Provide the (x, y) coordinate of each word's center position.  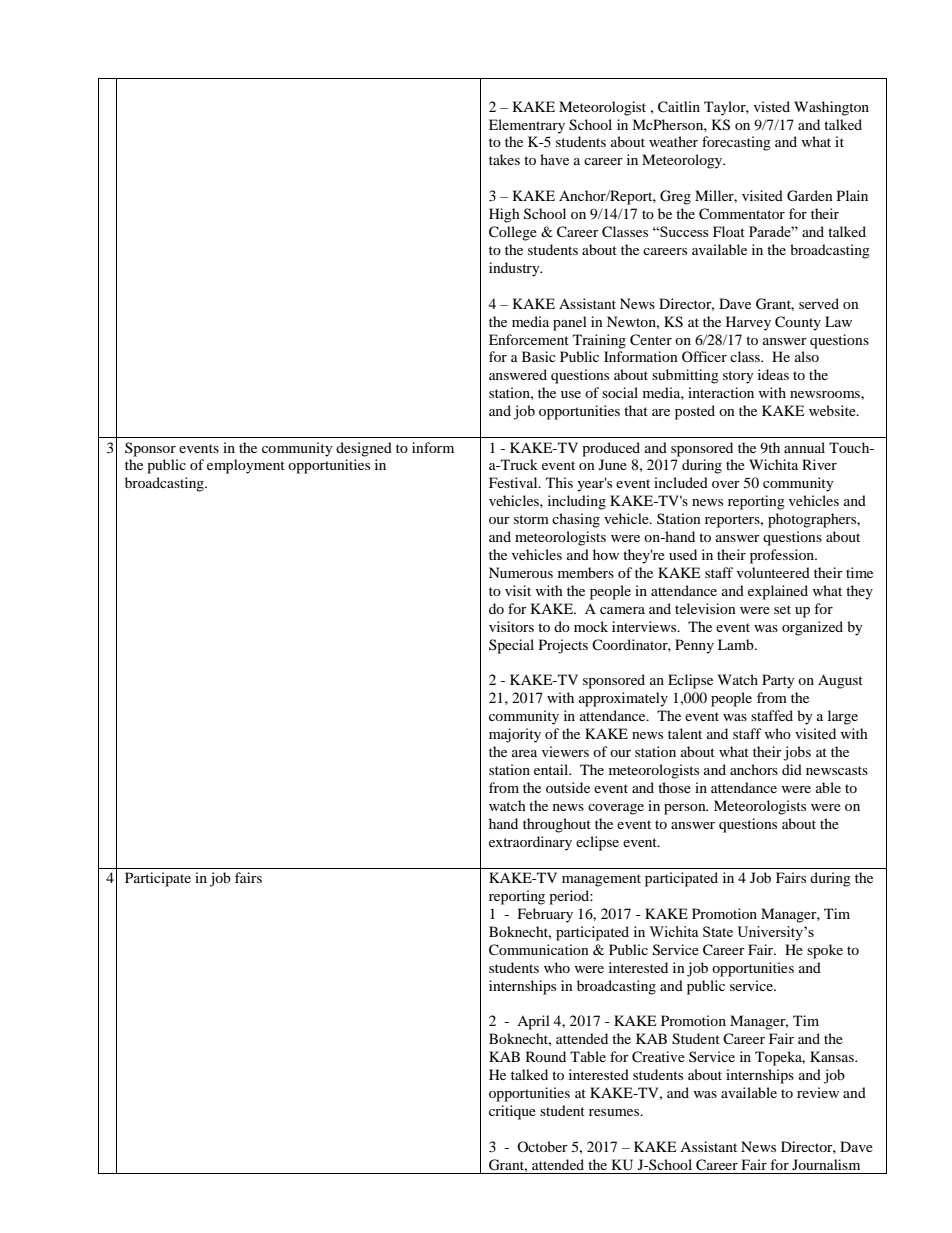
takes (504, 159)
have (554, 159)
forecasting (736, 143)
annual (804, 447)
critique (512, 1112)
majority (515, 735)
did (792, 769)
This (559, 482)
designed (364, 449)
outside (568, 787)
